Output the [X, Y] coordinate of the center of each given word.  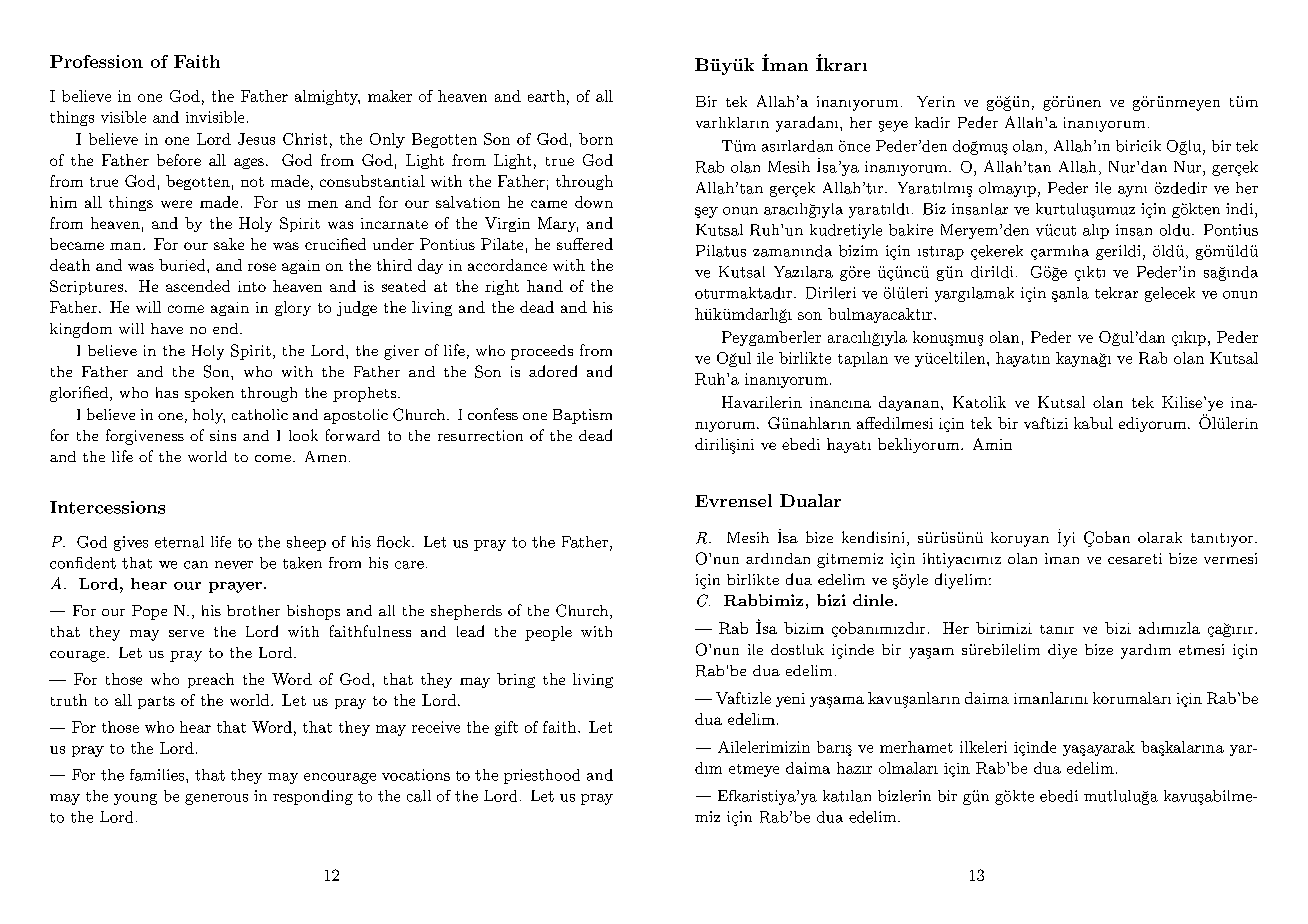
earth [546, 96]
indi [1239, 209]
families [158, 775]
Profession [96, 61]
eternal [179, 542]
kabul [1093, 423]
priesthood [542, 776]
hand [545, 286]
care [409, 565]
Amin [992, 444]
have [167, 328]
